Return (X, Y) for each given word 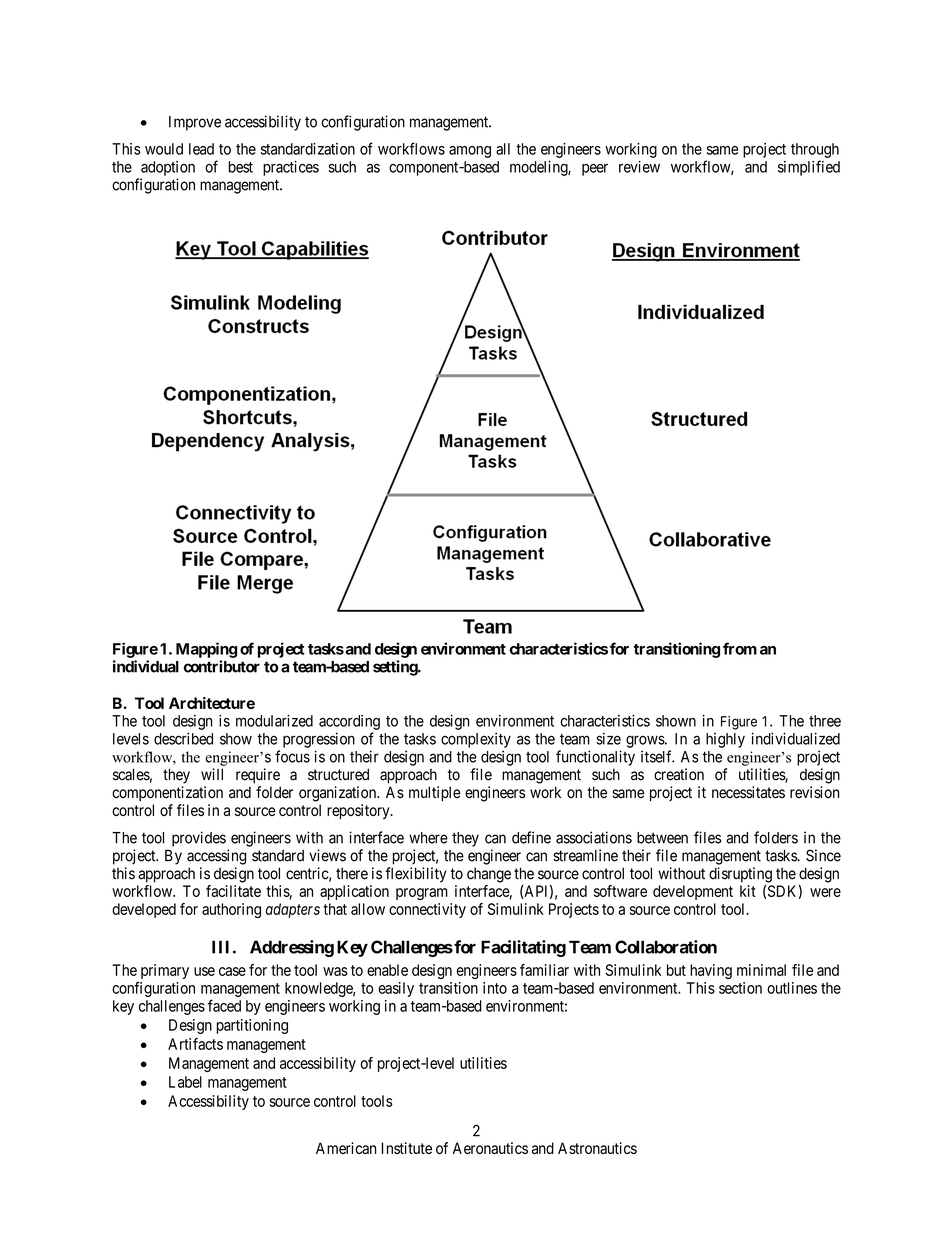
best (240, 167)
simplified (809, 168)
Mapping (206, 650)
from (740, 648)
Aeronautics (490, 1148)
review (639, 167)
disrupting (740, 875)
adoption (168, 168)
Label (185, 1082)
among (470, 152)
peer (595, 170)
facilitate (233, 891)
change (489, 875)
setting (396, 668)
